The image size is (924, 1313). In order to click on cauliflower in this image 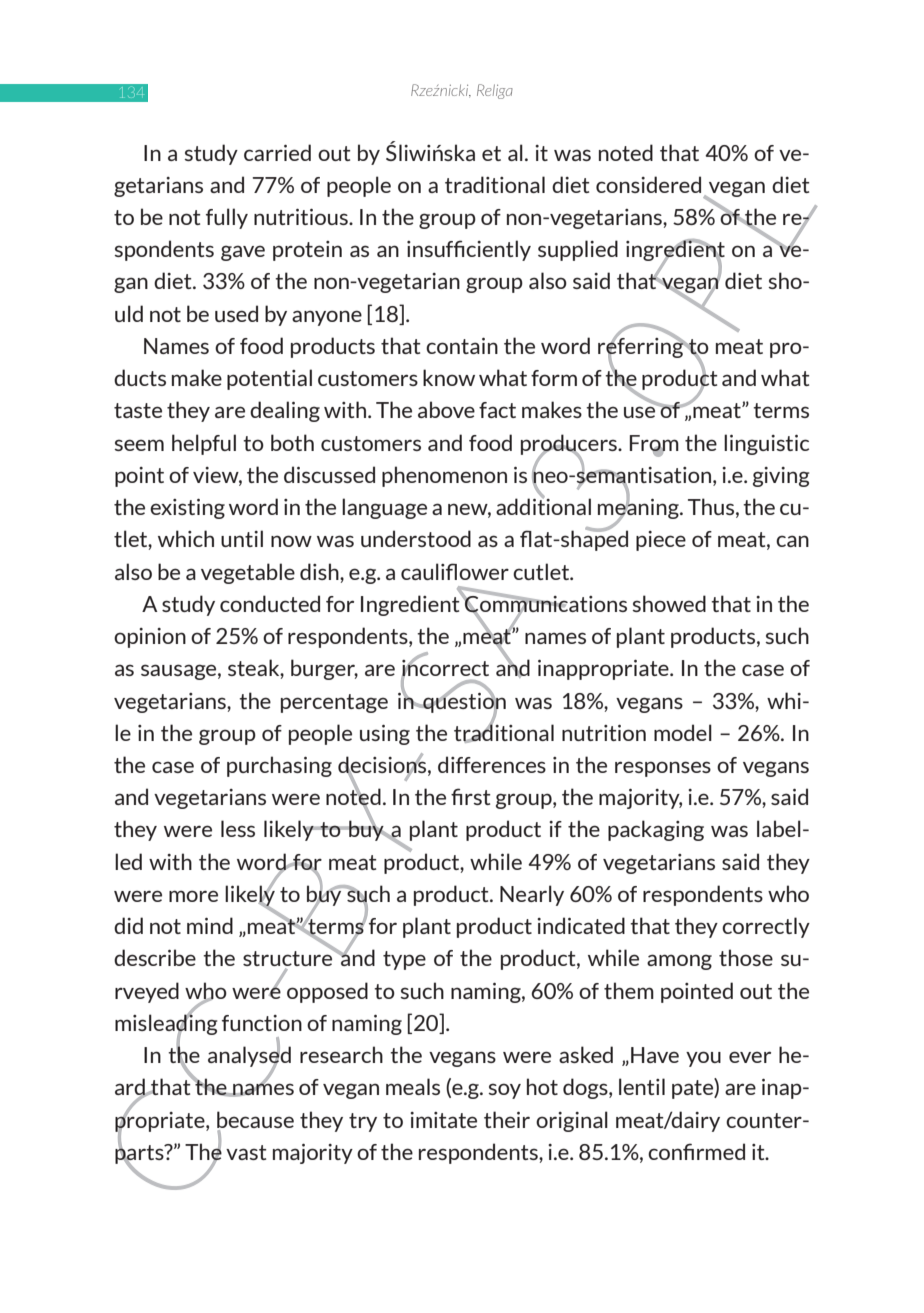, I will do `click(455, 571)`.
